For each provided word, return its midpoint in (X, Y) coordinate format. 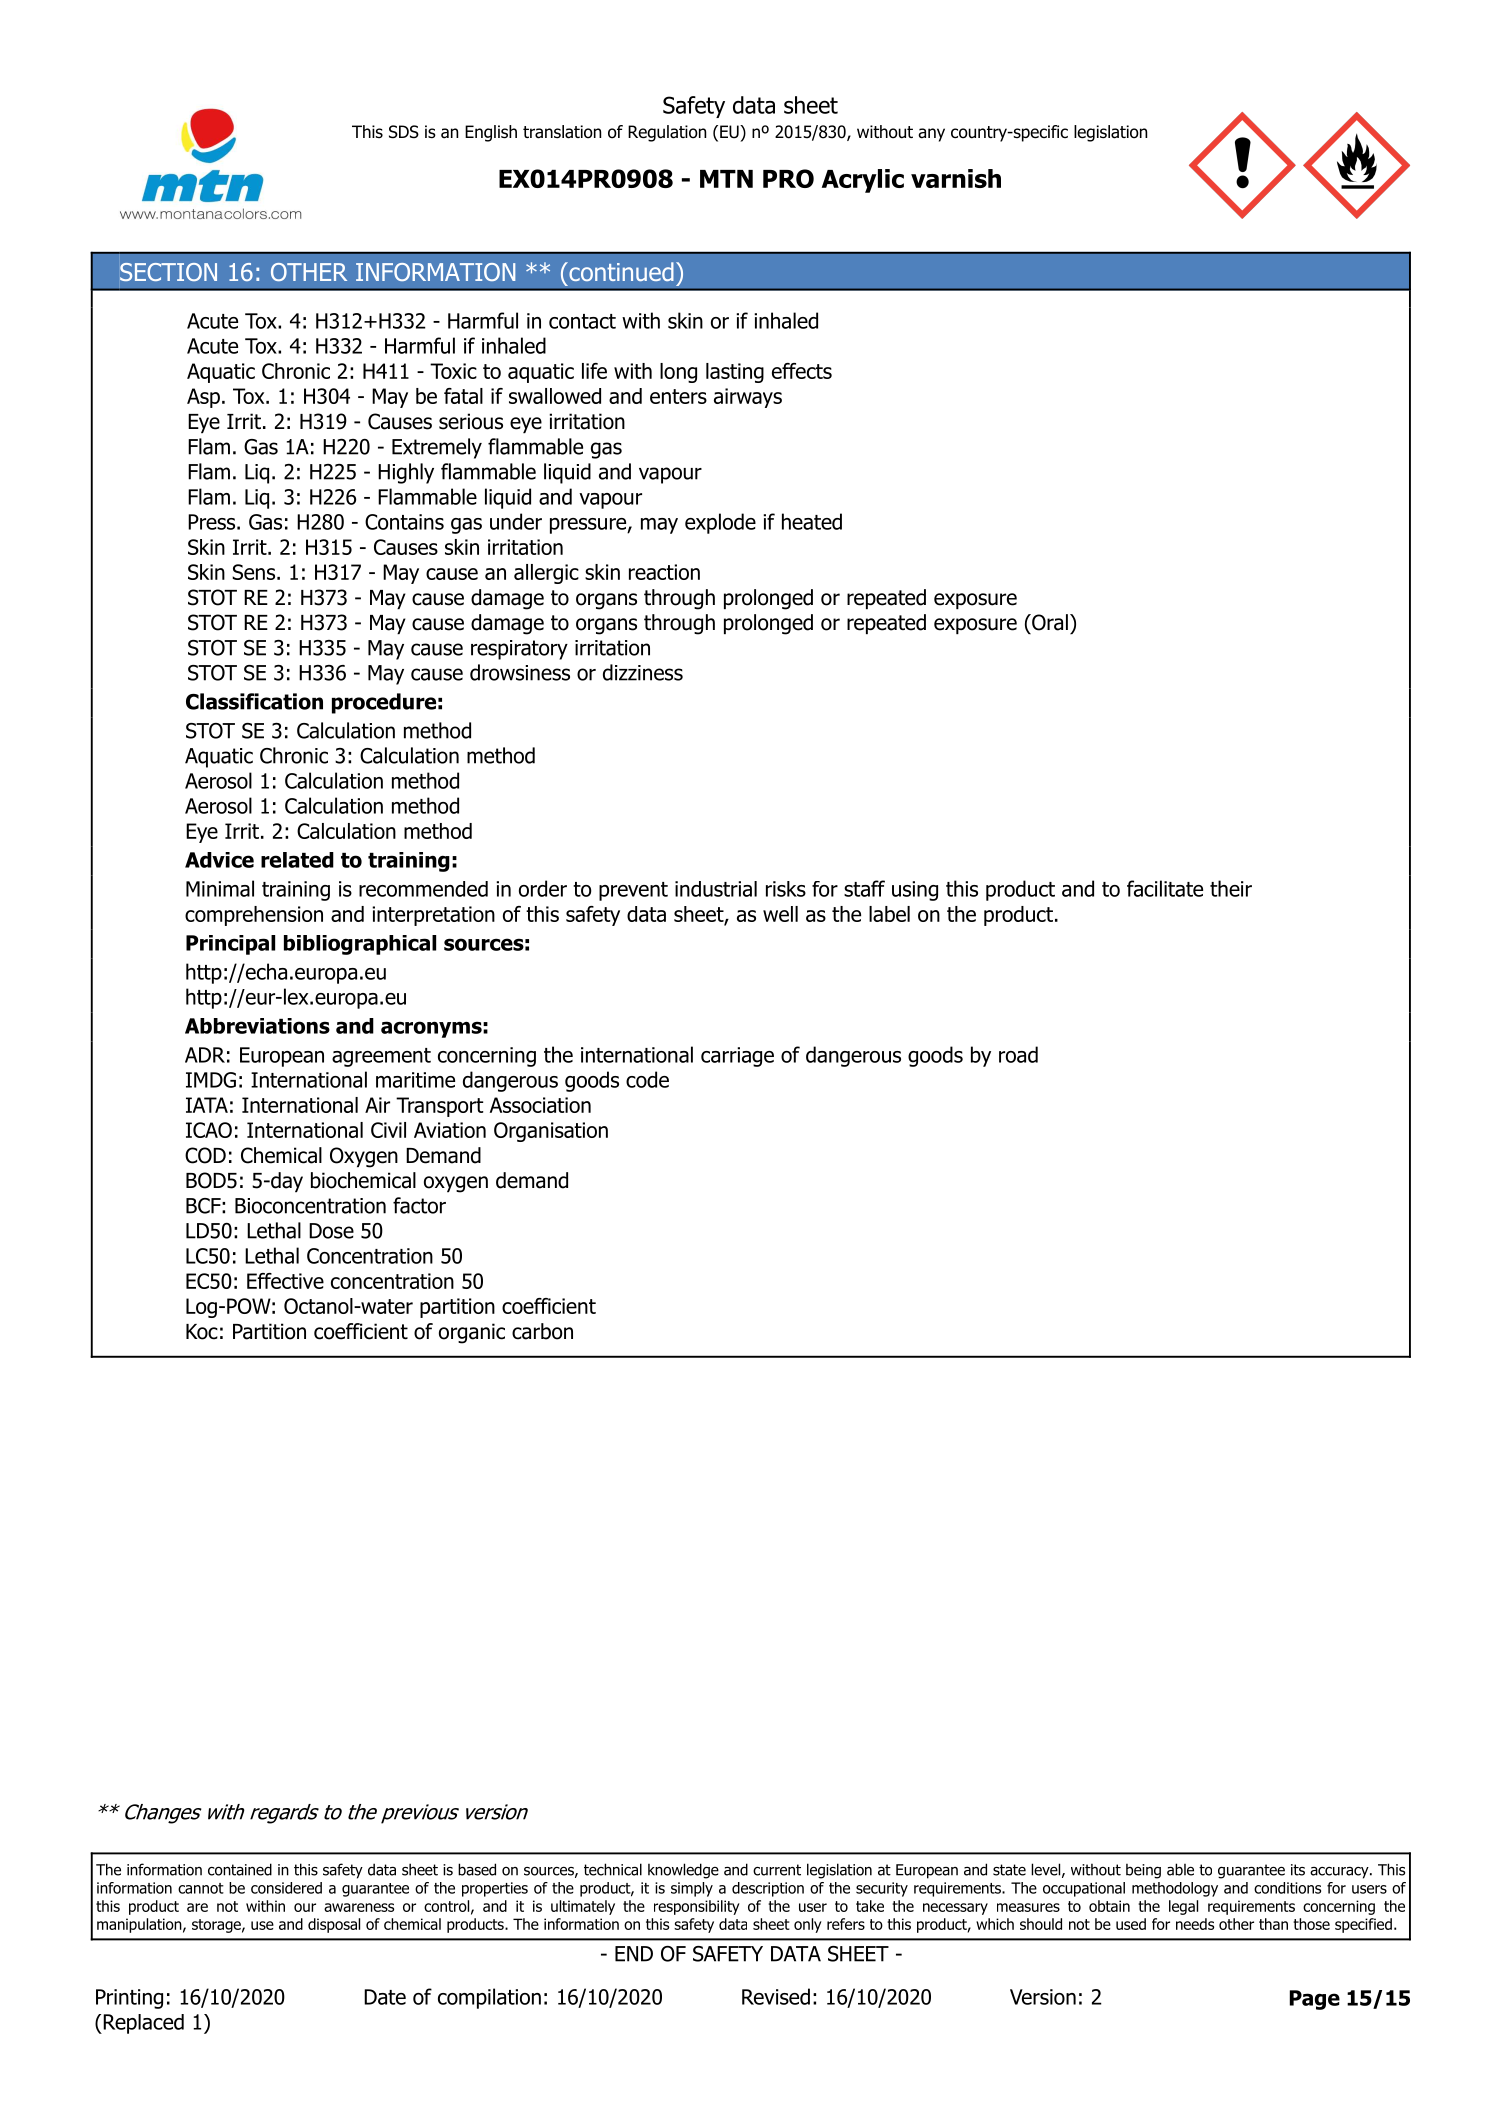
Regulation (667, 133)
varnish (956, 178)
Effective (285, 1281)
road (1018, 1054)
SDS (404, 132)
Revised (776, 1996)
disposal (334, 1925)
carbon (542, 1331)
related (297, 860)
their (1231, 888)
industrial (716, 889)
